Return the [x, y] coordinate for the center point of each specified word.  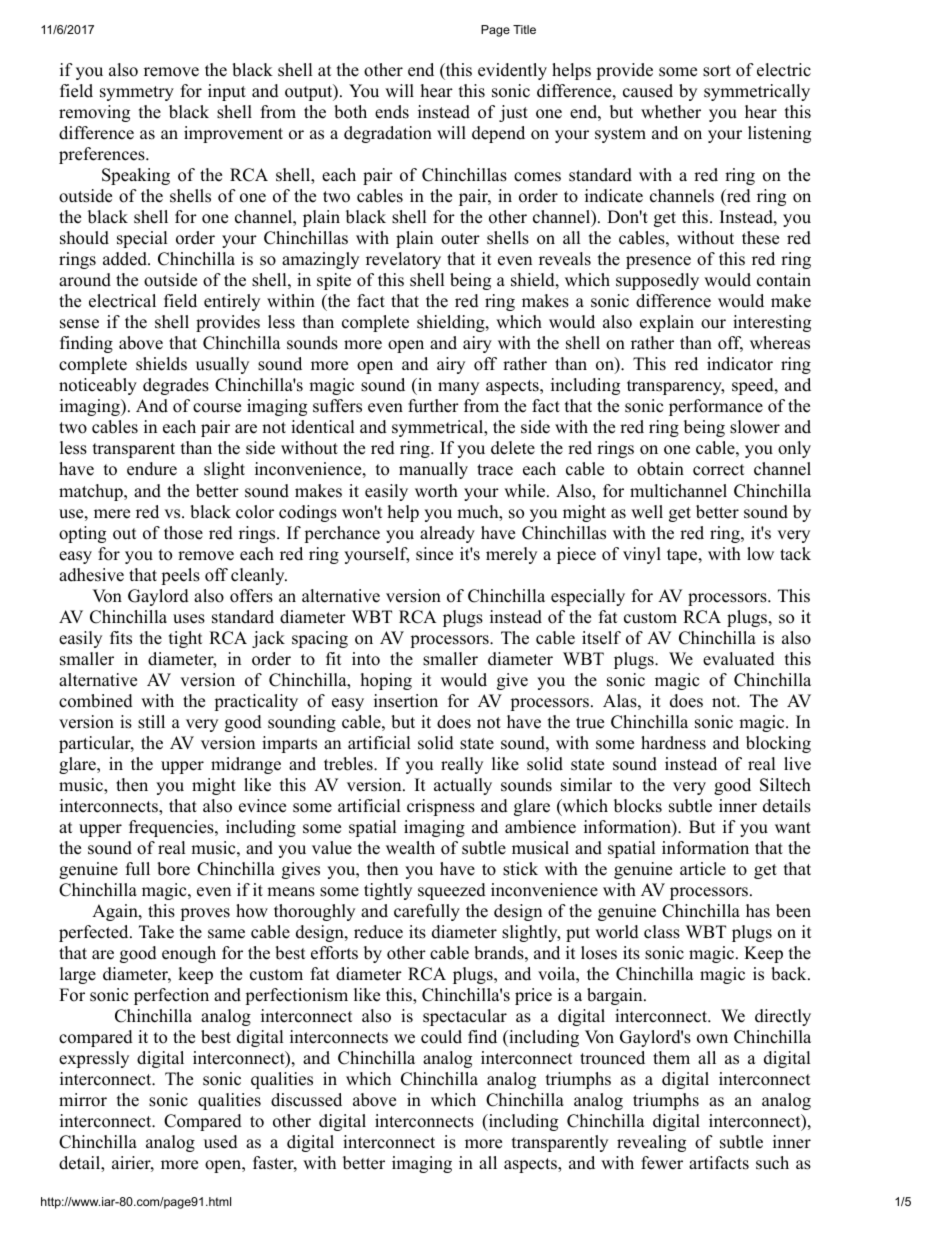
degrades [176, 386]
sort [717, 71]
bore [173, 869]
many [458, 388]
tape [683, 556]
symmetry [137, 93]
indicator [740, 364]
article [703, 869]
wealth [410, 848]
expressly [94, 1059]
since [434, 554]
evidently [512, 71]
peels [180, 576]
